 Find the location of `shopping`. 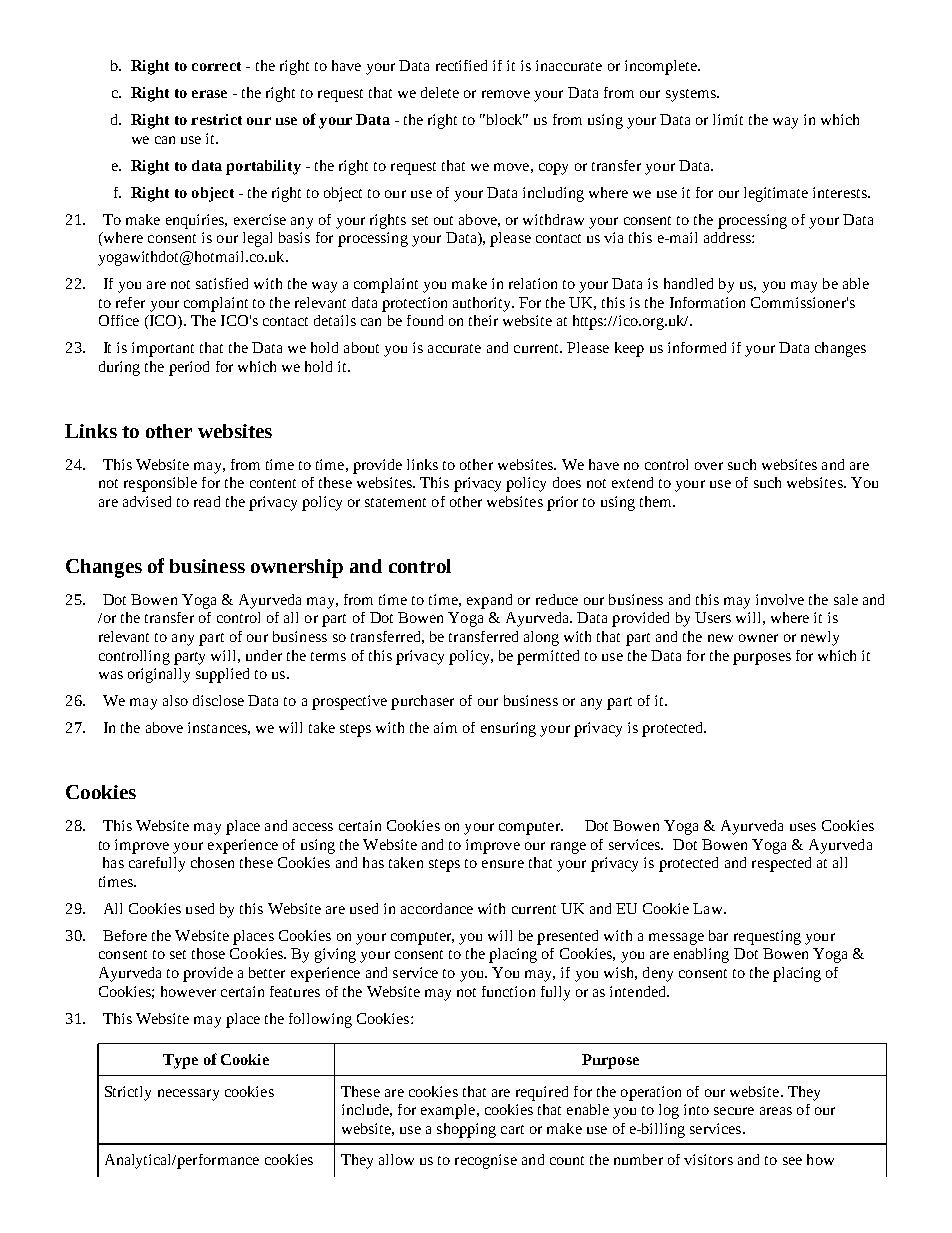

shopping is located at coordinates (466, 1130).
